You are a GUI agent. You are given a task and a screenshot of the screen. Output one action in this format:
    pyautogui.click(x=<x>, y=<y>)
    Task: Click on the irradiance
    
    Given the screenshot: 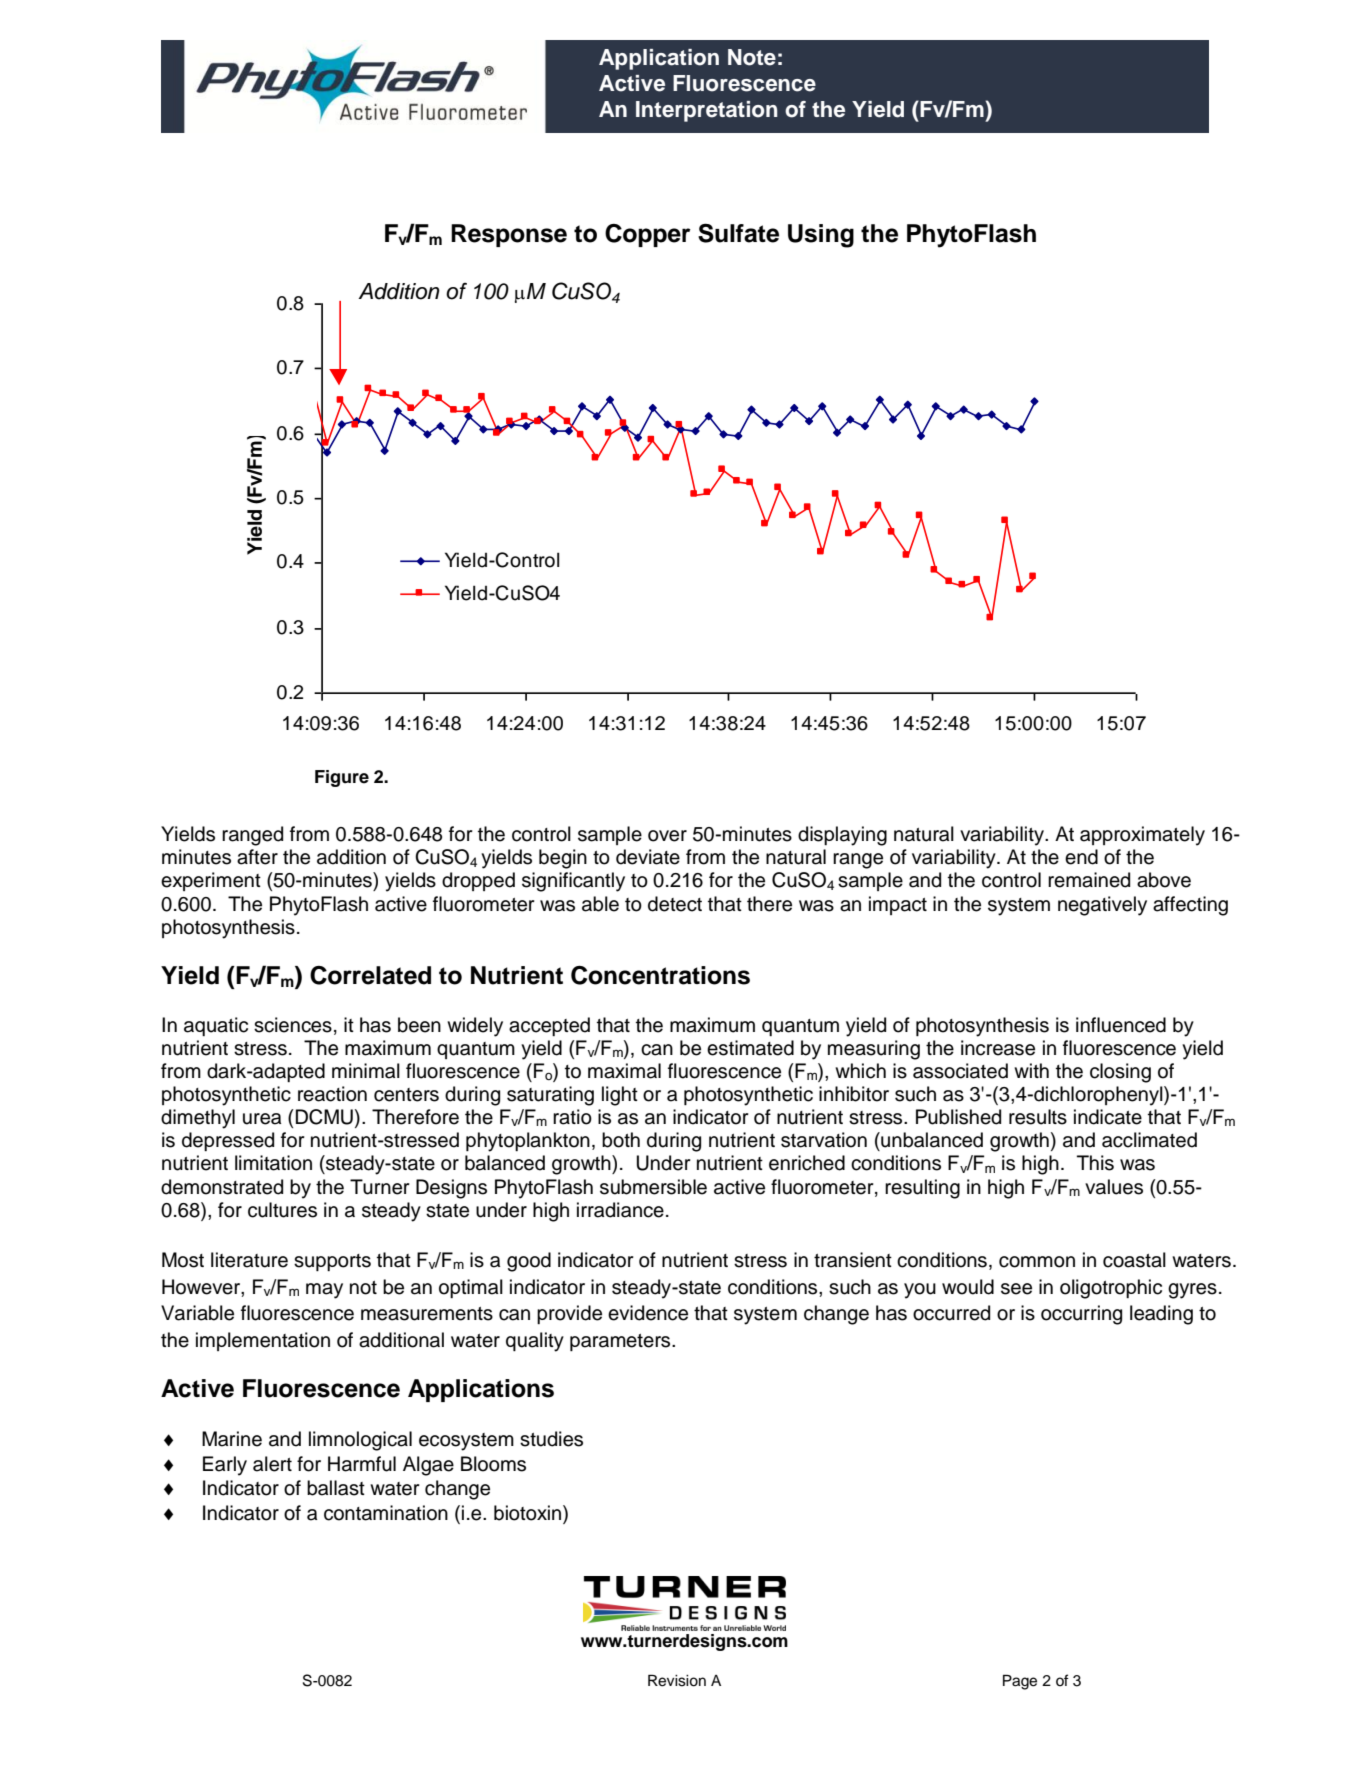 What is the action you would take?
    pyautogui.click(x=620, y=1210)
